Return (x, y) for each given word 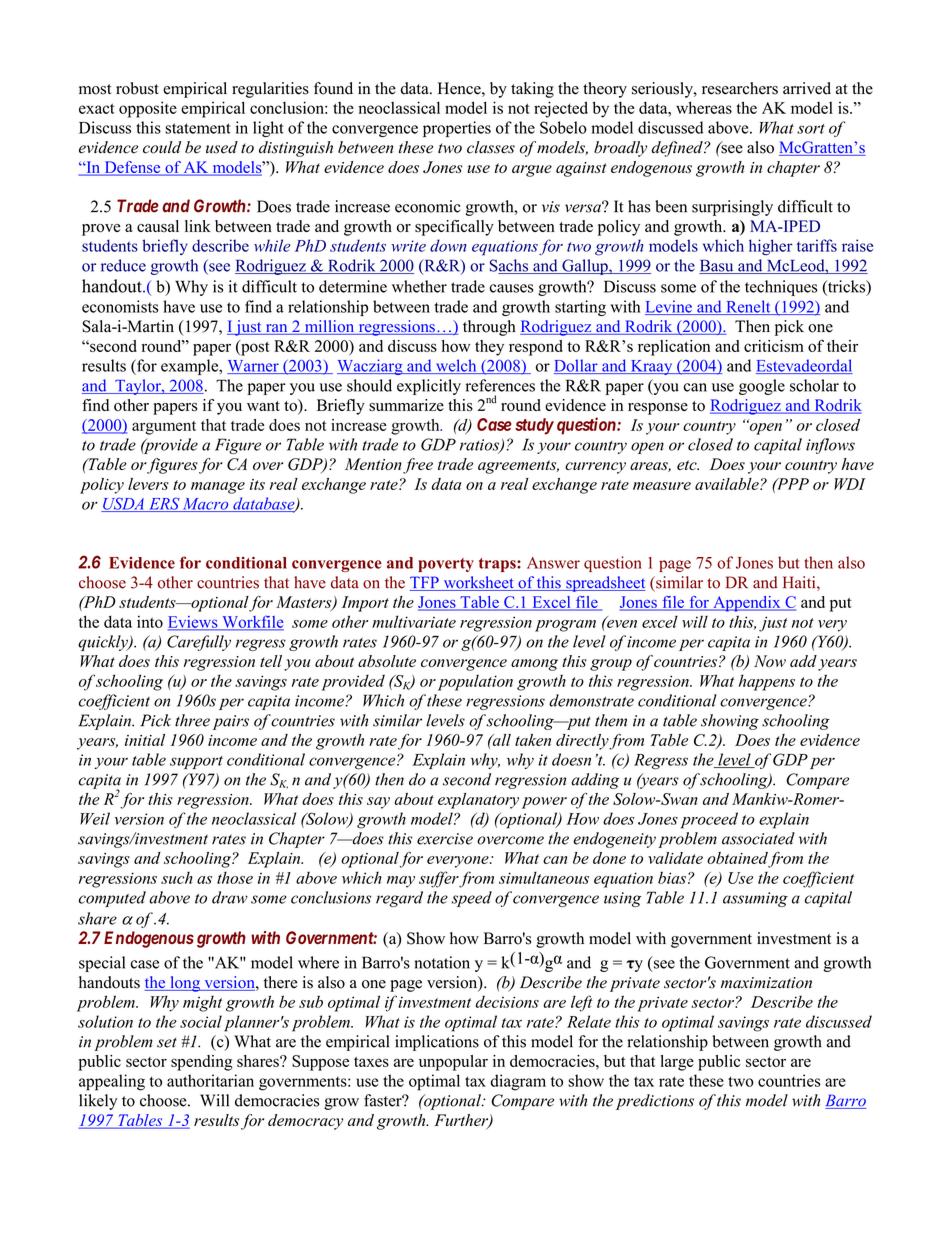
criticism (774, 346)
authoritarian (210, 1080)
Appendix (747, 604)
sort (811, 129)
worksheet (478, 583)
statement (198, 128)
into (150, 621)
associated (758, 838)
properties (457, 129)
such (177, 878)
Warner (254, 367)
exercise (445, 839)
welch (456, 366)
